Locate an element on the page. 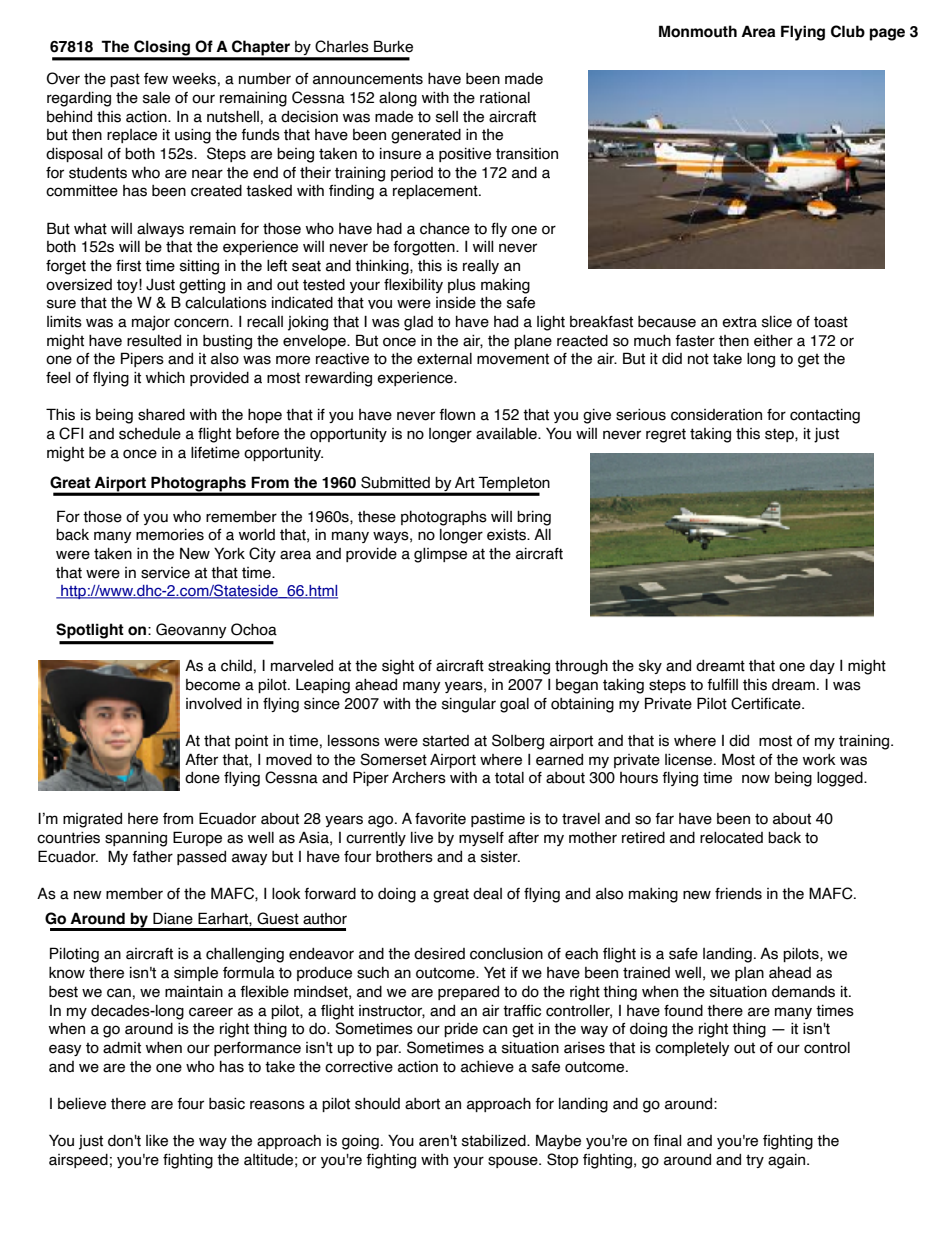  service is located at coordinates (165, 573).
